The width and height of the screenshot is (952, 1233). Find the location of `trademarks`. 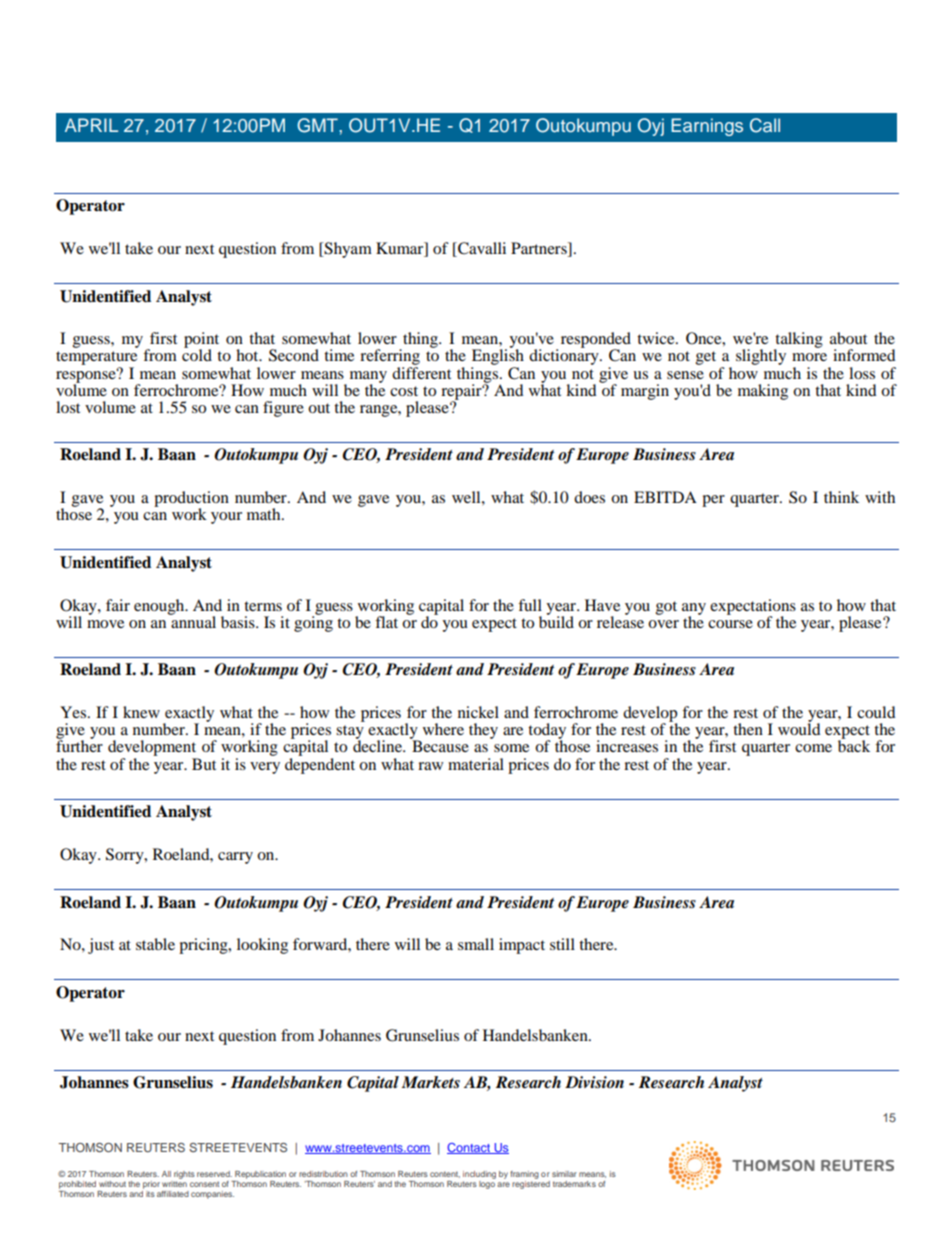

trademarks is located at coordinates (574, 1184).
